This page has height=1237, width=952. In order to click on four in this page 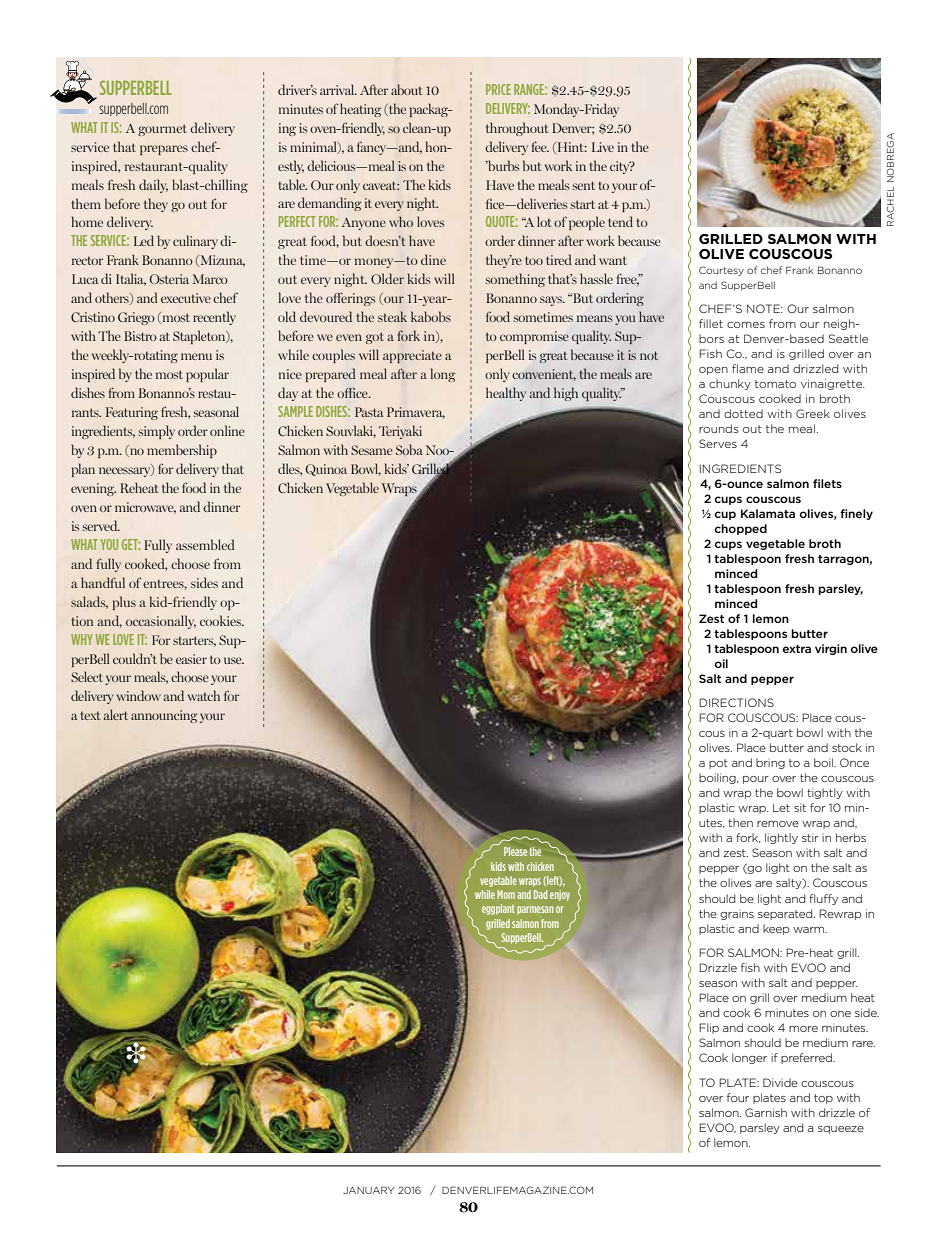, I will do `click(738, 1097)`.
